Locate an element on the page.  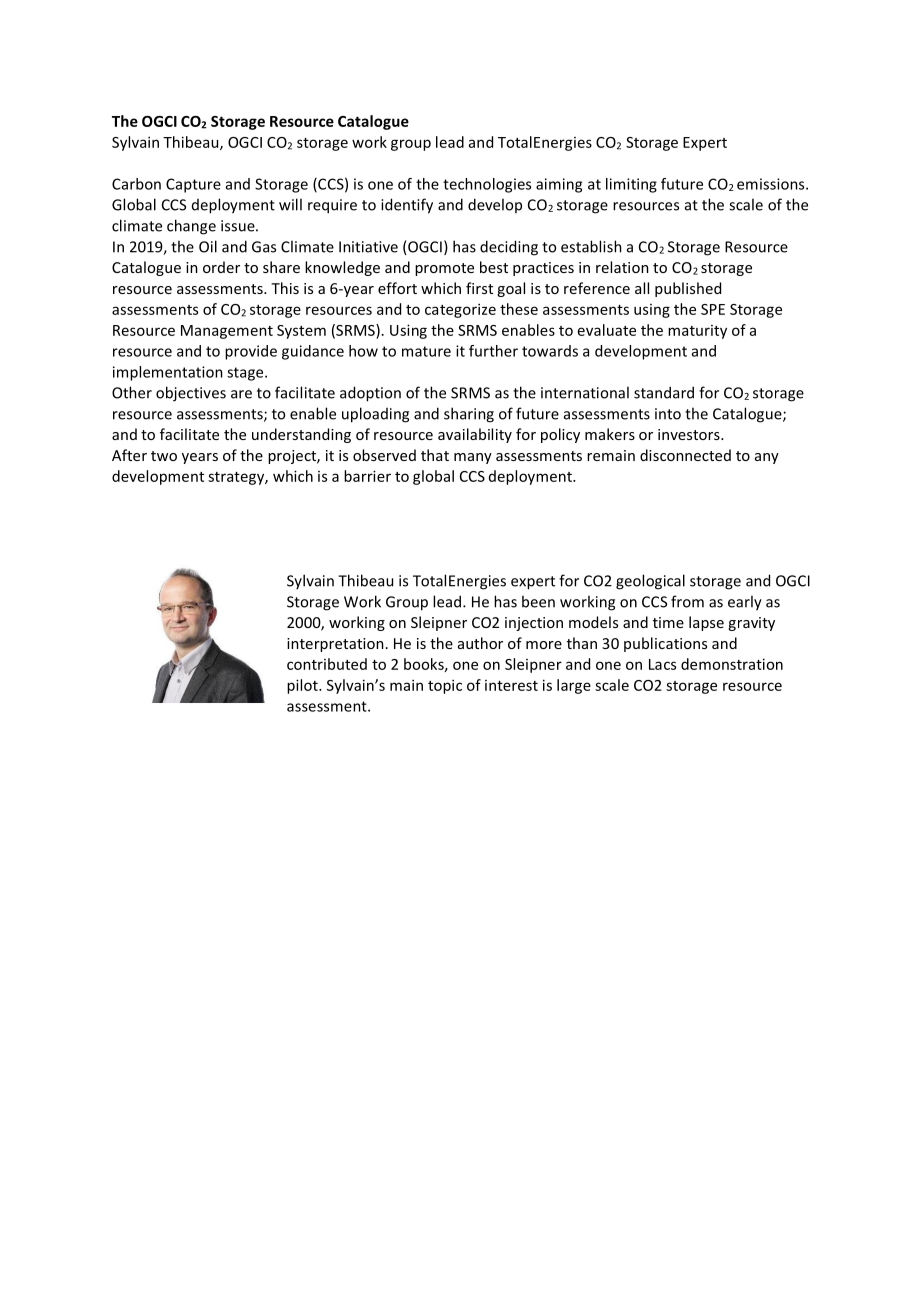
Capture is located at coordinates (193, 185).
